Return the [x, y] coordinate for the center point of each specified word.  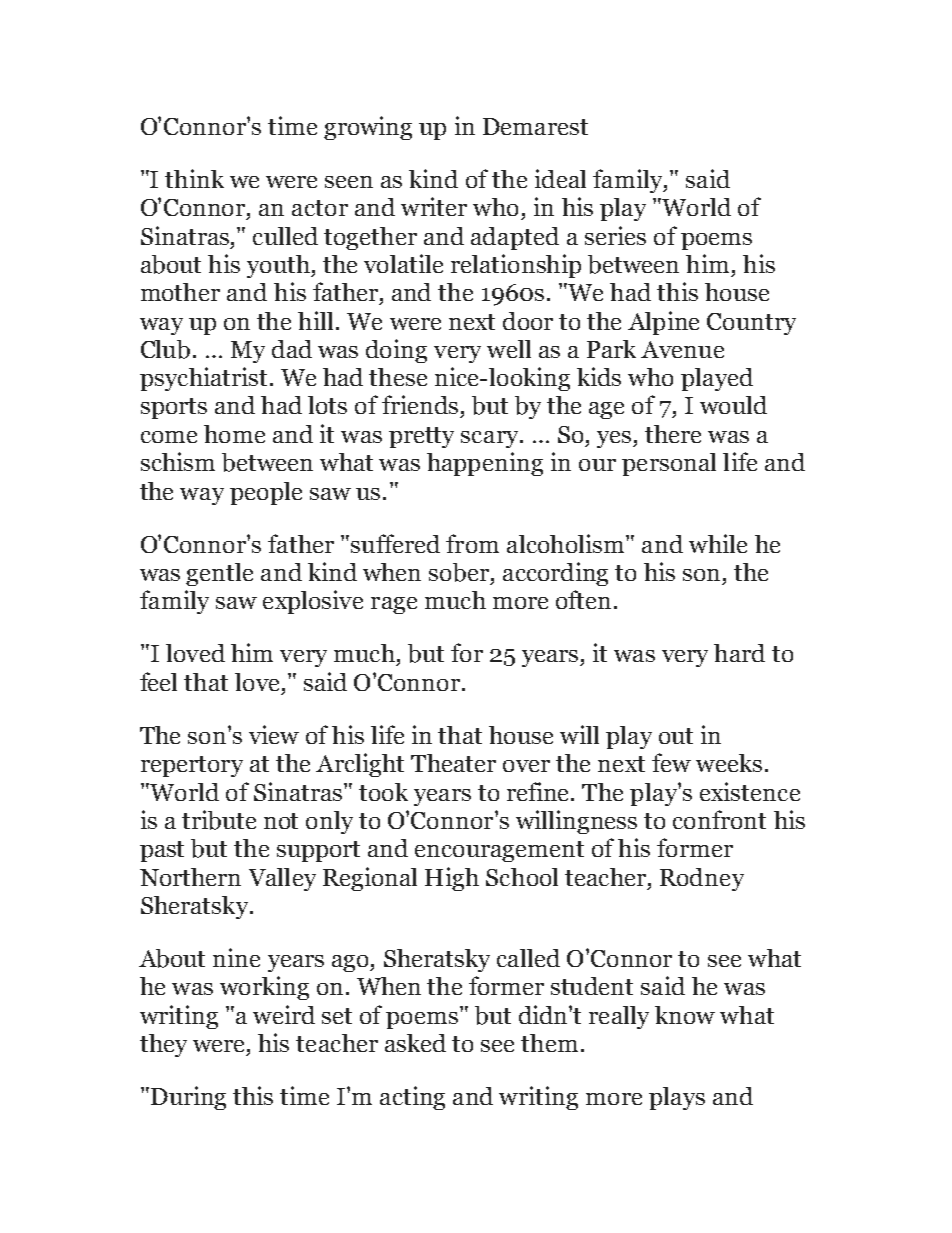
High [452, 879]
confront [719, 819]
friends [420, 404]
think [194, 178]
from [472, 543]
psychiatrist [203, 379]
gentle [219, 574]
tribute [219, 820]
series [615, 235]
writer [434, 206]
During [188, 1098]
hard [739, 653]
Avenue [682, 349]
